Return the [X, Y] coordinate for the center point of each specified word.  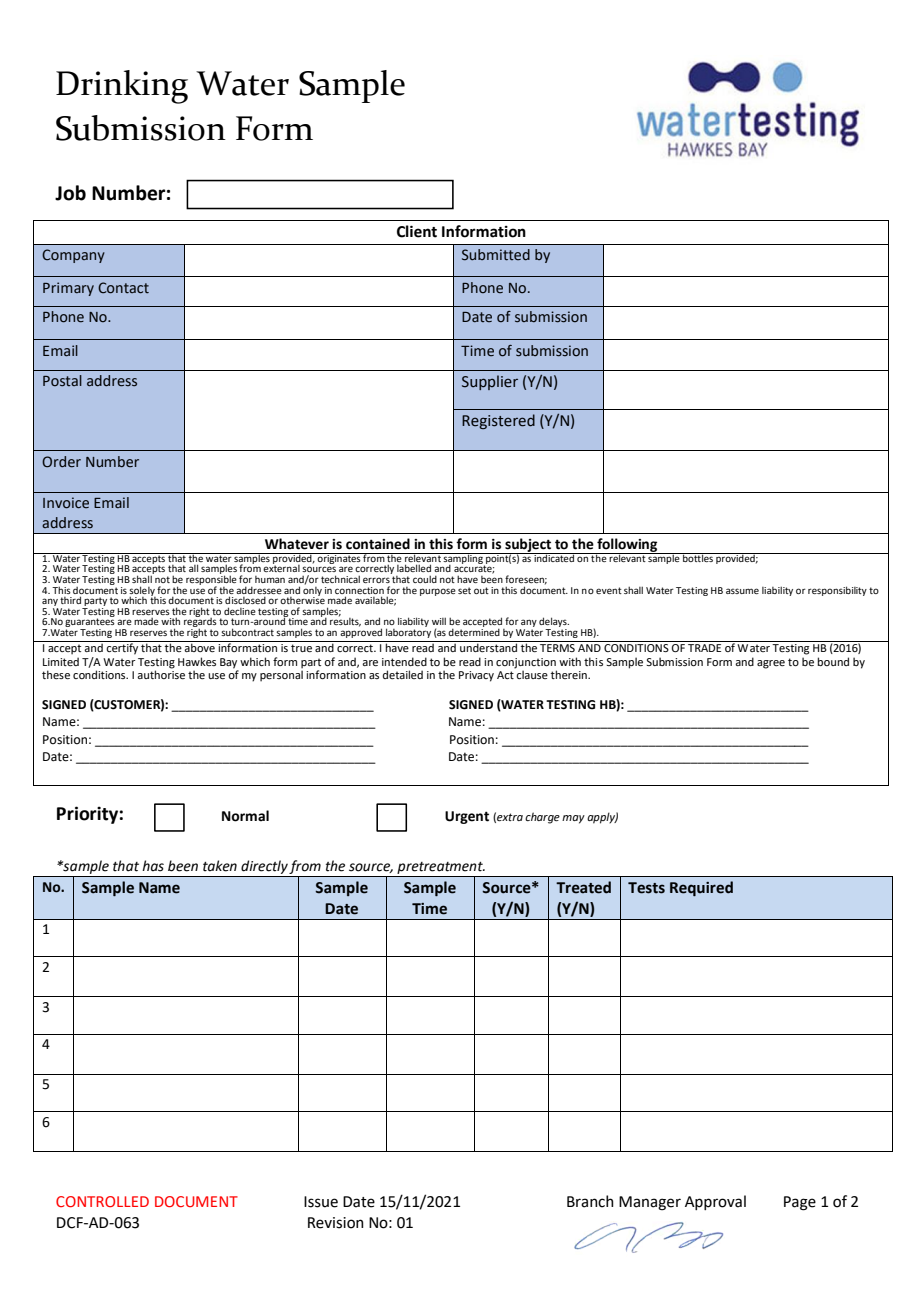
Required [701, 888]
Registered [498, 421]
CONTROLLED [102, 1201]
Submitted [496, 255]
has [153, 866]
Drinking [122, 87]
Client [417, 231]
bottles [698, 557]
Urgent [467, 817]
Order [61, 462]
